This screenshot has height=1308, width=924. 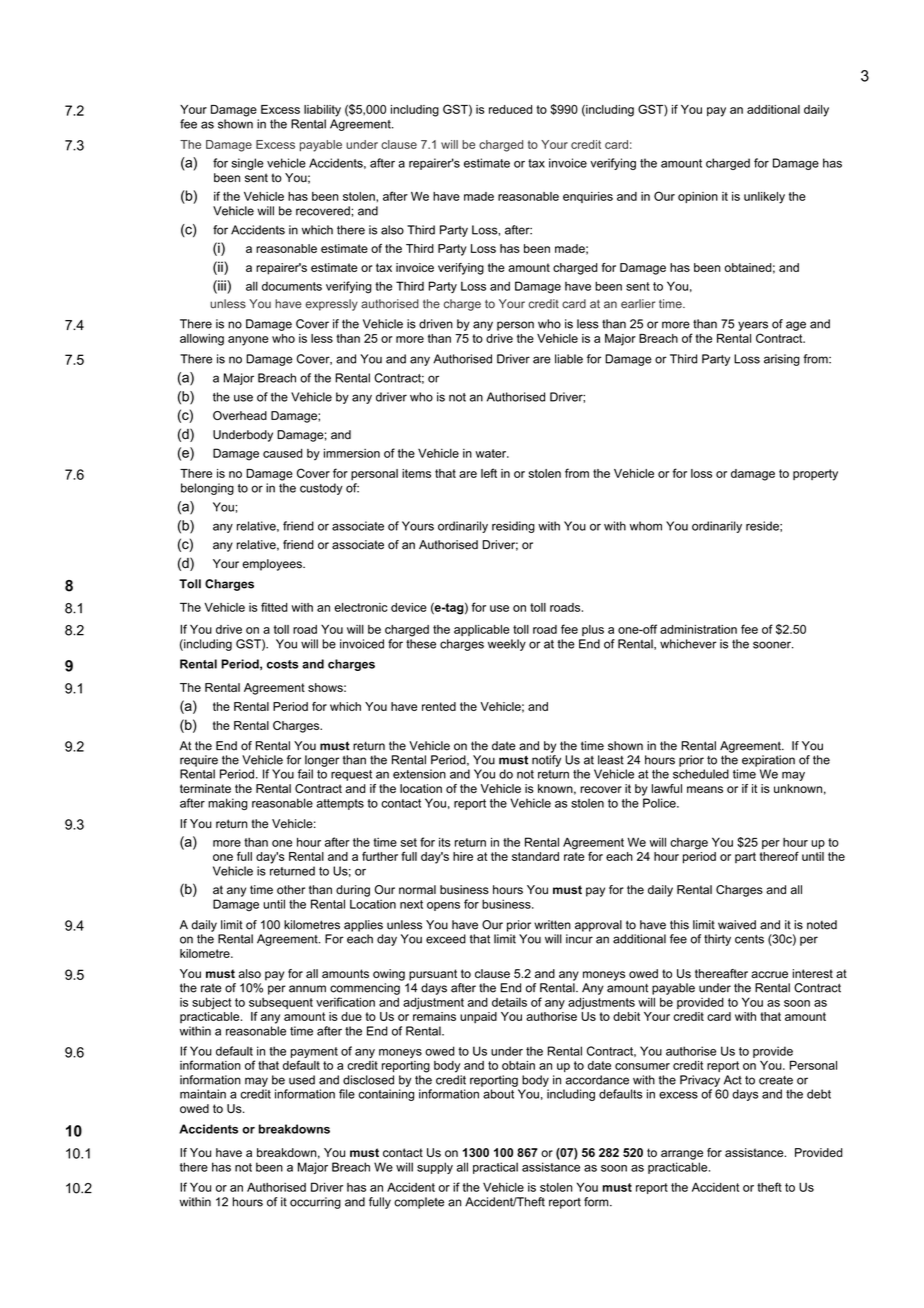 I want to click on unlikely, so click(x=764, y=198).
